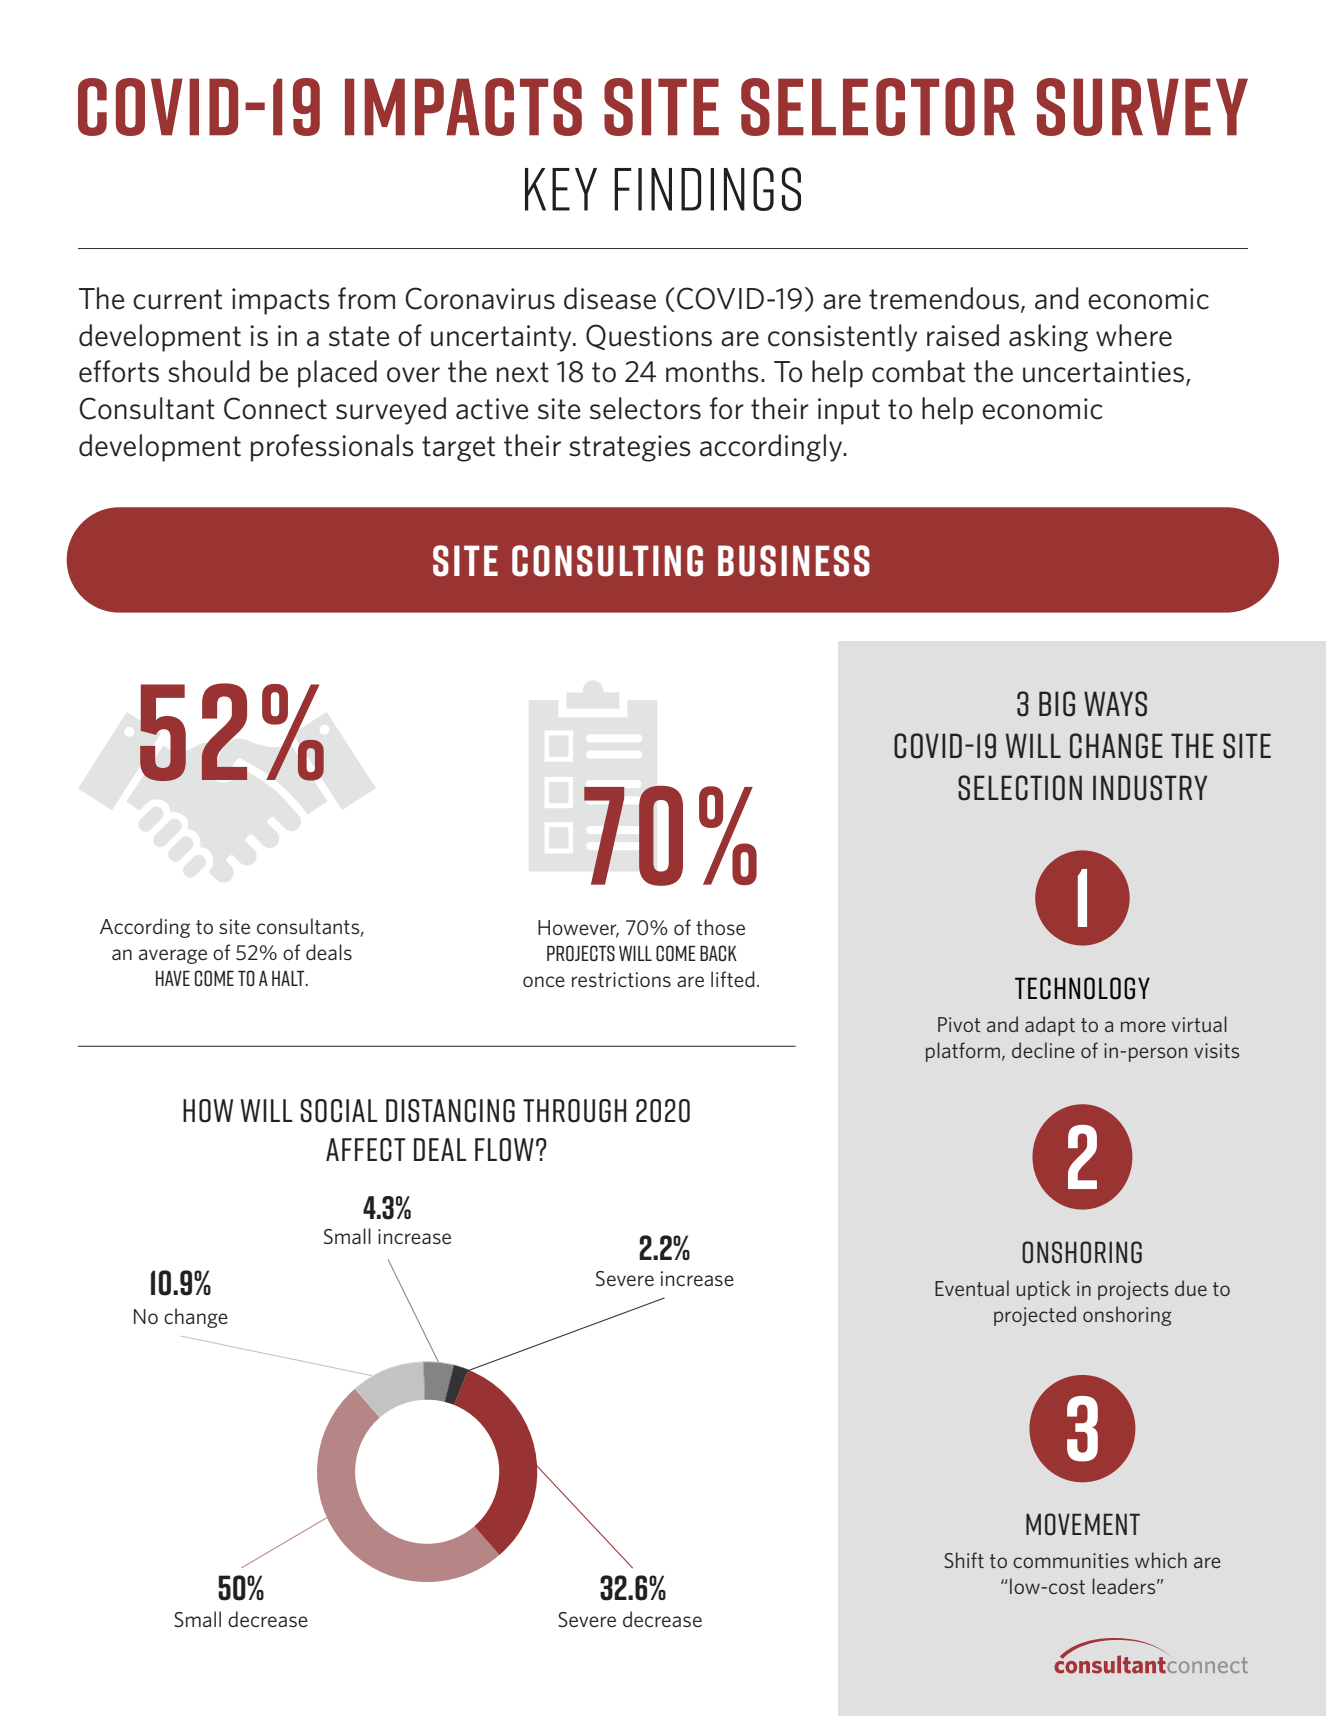  What do you see at coordinates (1043, 1050) in the image?
I see `decline` at bounding box center [1043, 1050].
